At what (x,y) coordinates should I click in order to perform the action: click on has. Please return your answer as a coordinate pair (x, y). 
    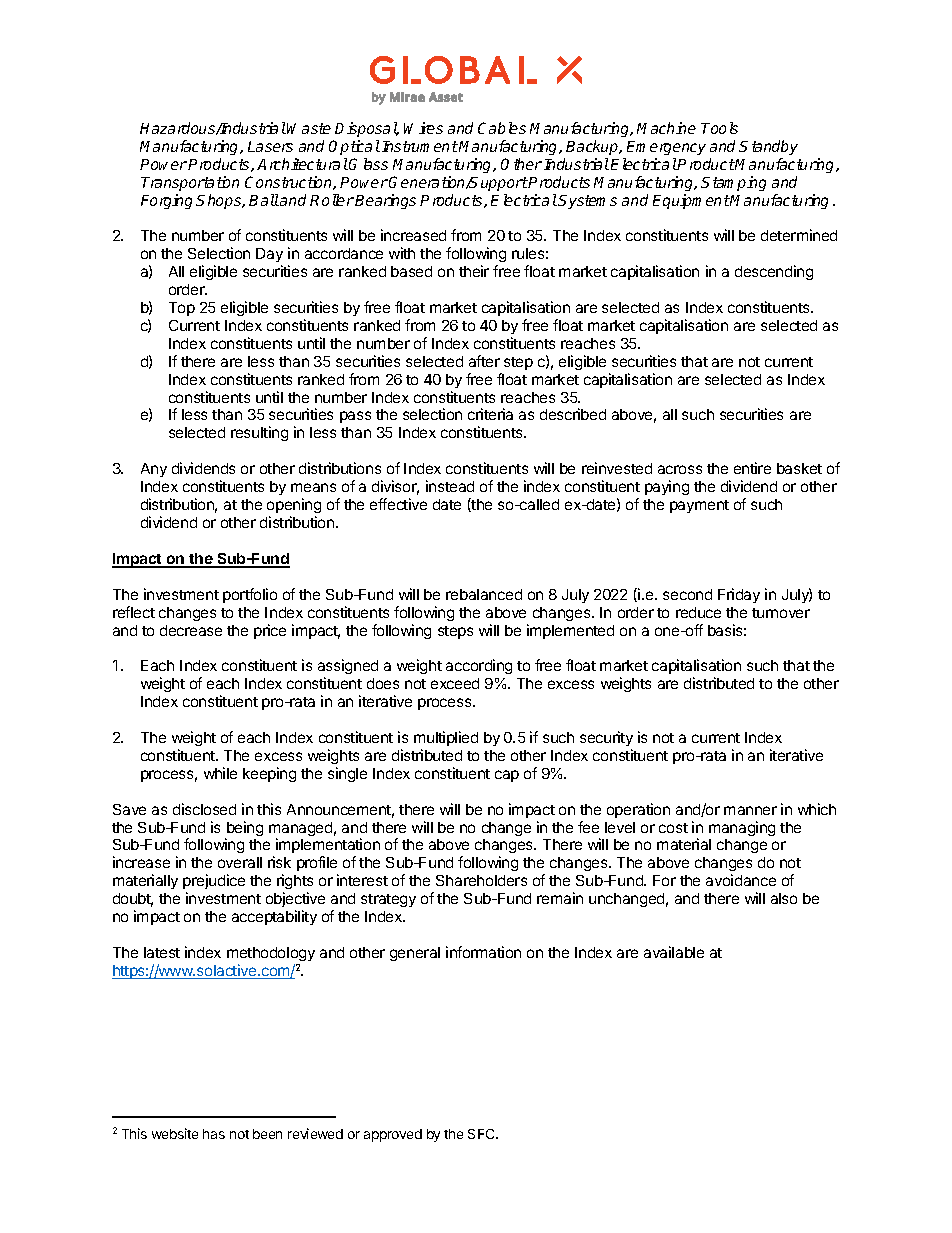
    Looking at the image, I should click on (214, 1134).
